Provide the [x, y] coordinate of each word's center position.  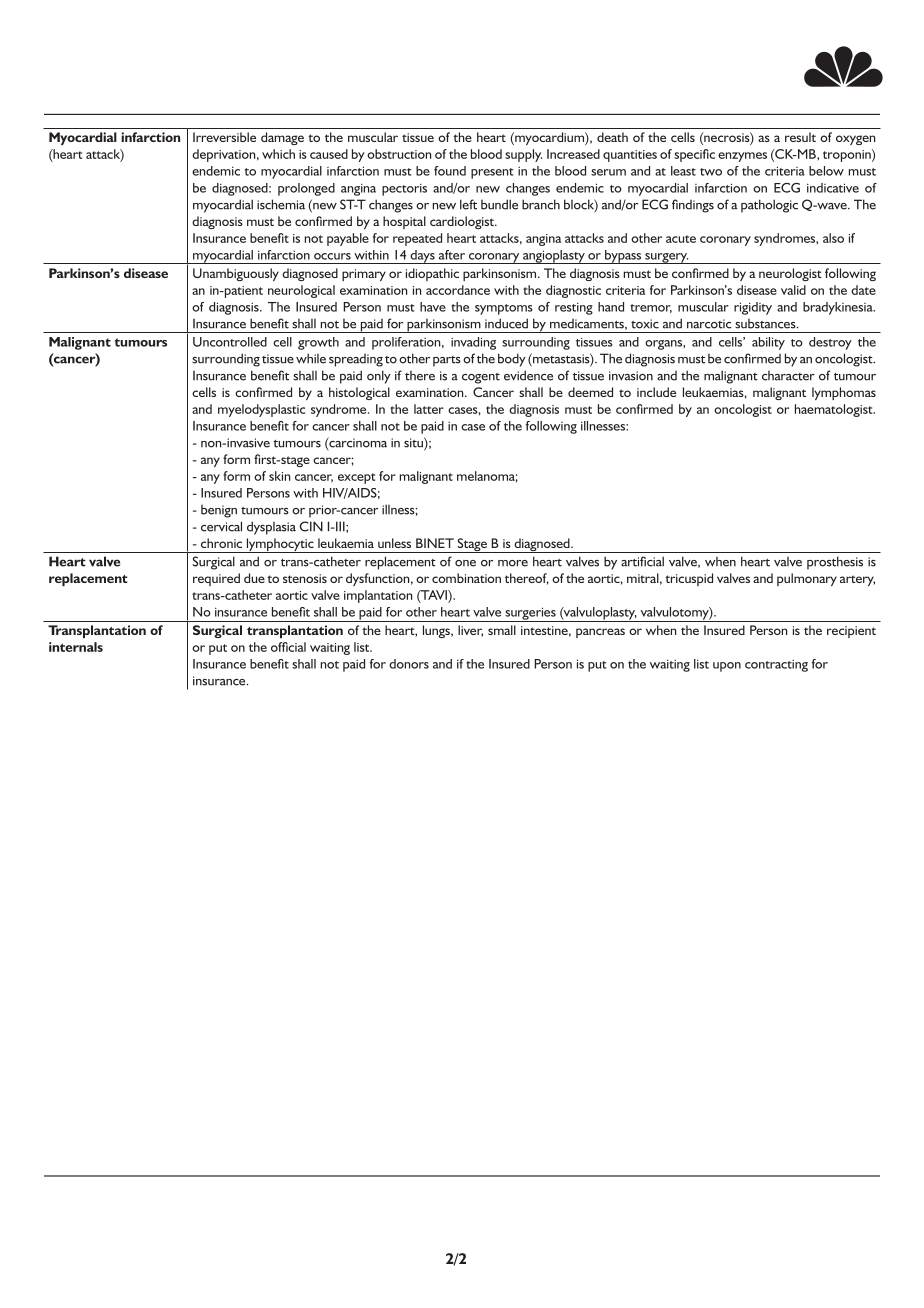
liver [470, 631]
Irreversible [224, 137]
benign [219, 511]
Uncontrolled [230, 342]
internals [76, 647]
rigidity [753, 308]
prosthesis [835, 563]
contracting [776, 666]
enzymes [742, 157]
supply [523, 155]
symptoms [504, 309]
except [356, 478]
